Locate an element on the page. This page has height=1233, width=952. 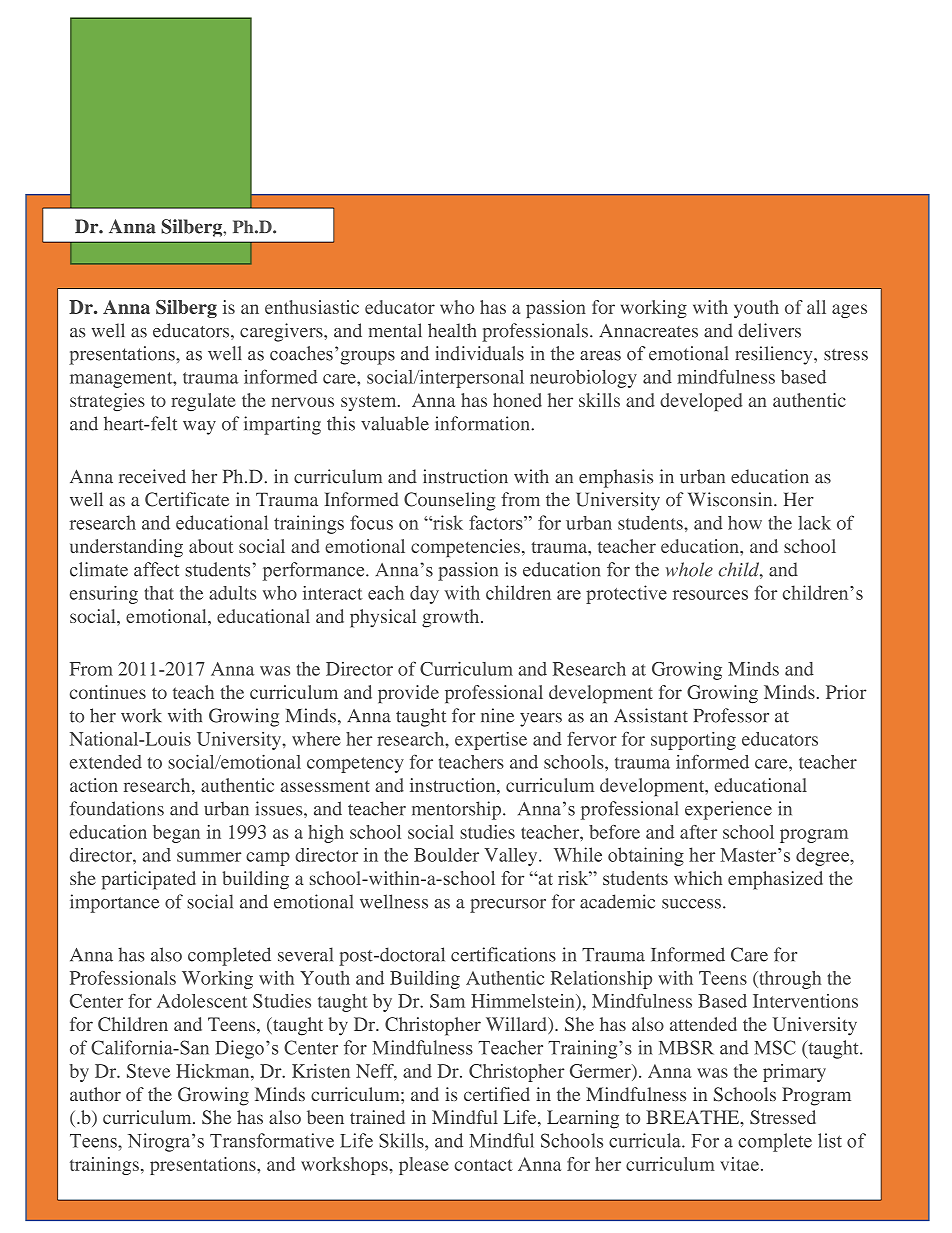
health is located at coordinates (452, 330).
